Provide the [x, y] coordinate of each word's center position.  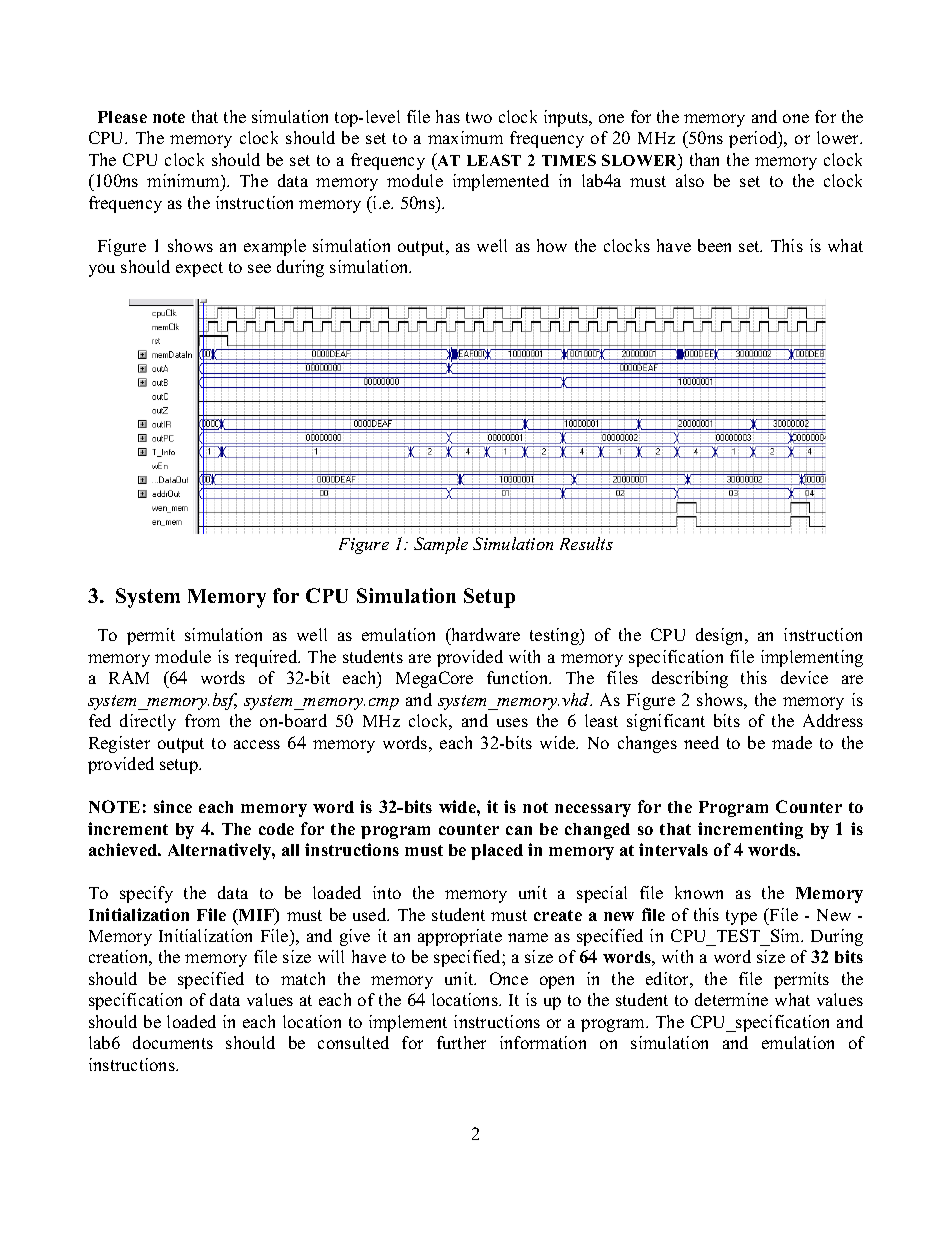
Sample [441, 545]
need [701, 742]
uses [512, 722]
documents [173, 1042]
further [461, 1042]
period [754, 139]
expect [199, 269]
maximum [465, 137]
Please [122, 117]
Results [586, 543]
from [202, 720]
